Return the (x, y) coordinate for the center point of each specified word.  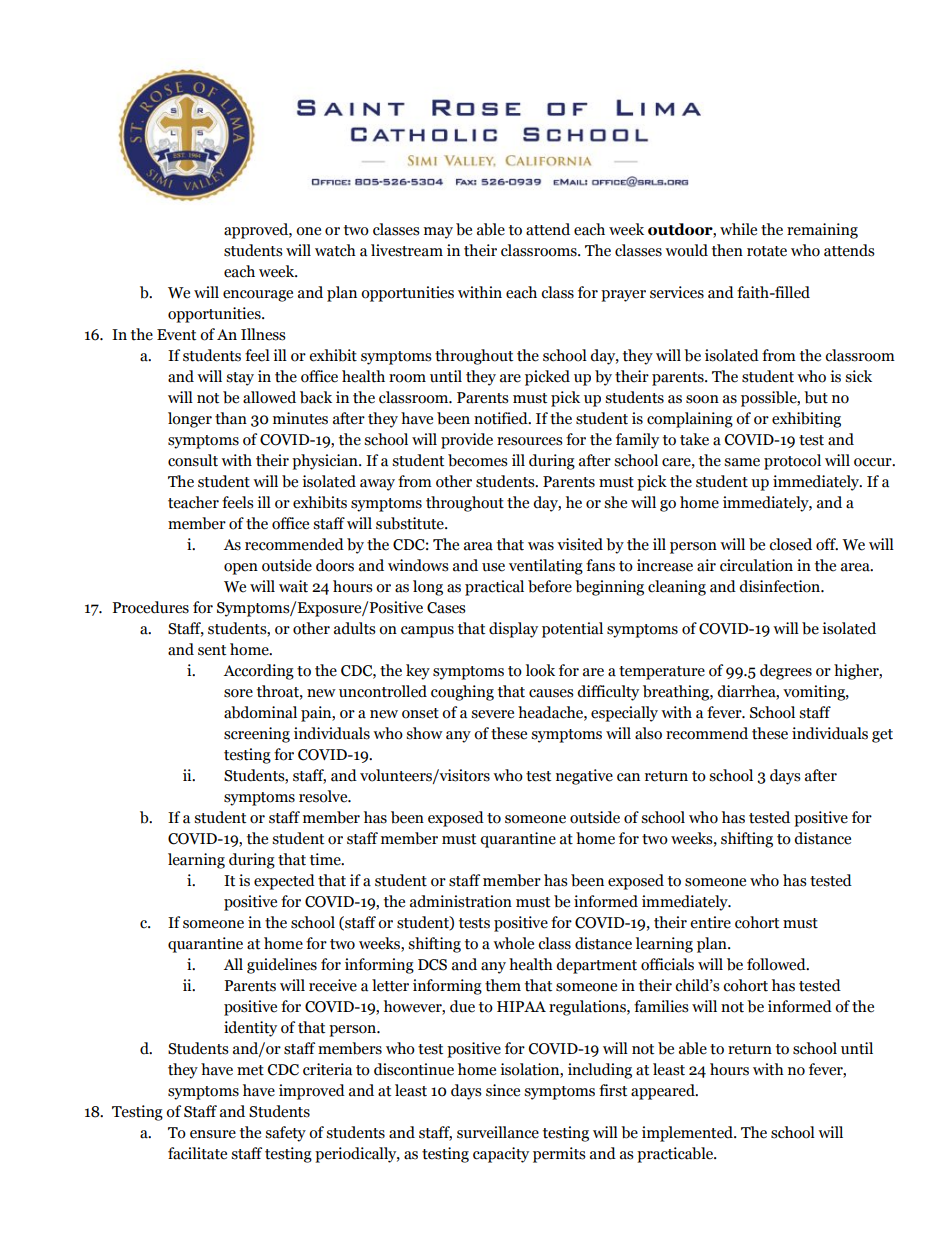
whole (513, 943)
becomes (478, 460)
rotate (767, 251)
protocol (792, 462)
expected (284, 882)
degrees (786, 672)
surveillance (498, 1132)
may (438, 233)
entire (710, 922)
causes (551, 693)
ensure (213, 1134)
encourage (258, 296)
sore (238, 693)
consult (193, 460)
